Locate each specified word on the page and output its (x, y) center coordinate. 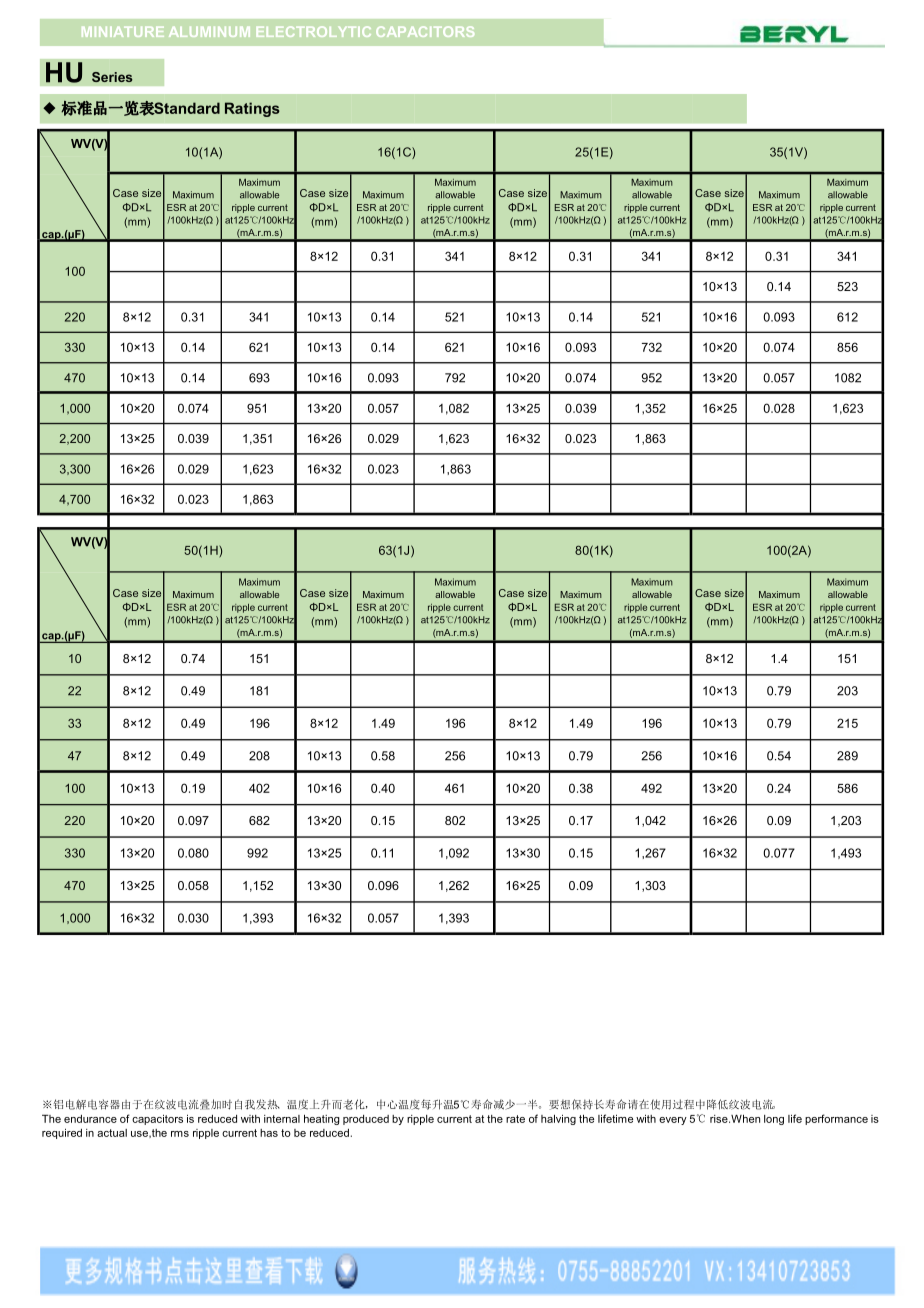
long (774, 1120)
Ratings (252, 109)
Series (112, 77)
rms (180, 1134)
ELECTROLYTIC (314, 31)
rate (515, 1119)
